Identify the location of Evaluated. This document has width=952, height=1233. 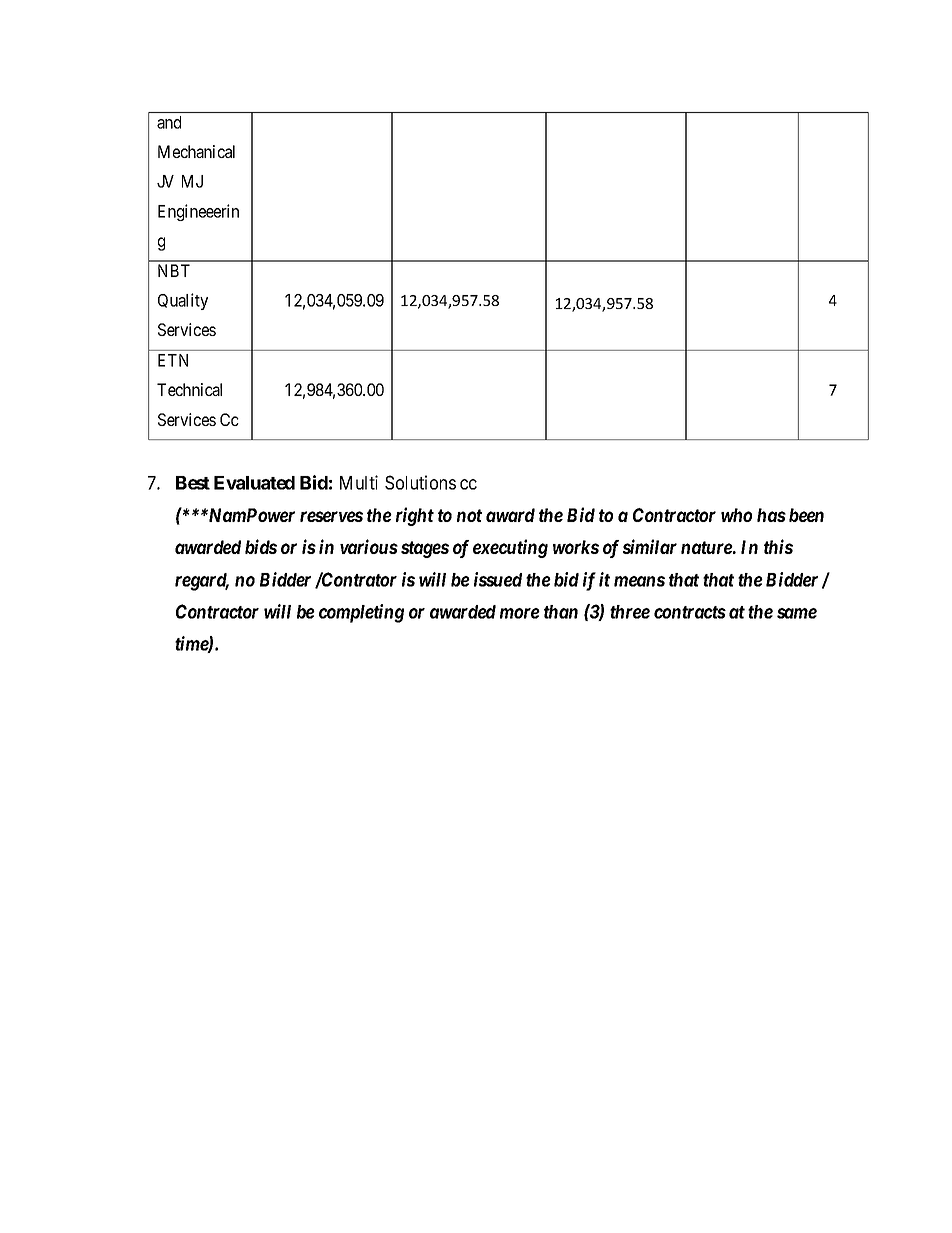
(254, 483).
